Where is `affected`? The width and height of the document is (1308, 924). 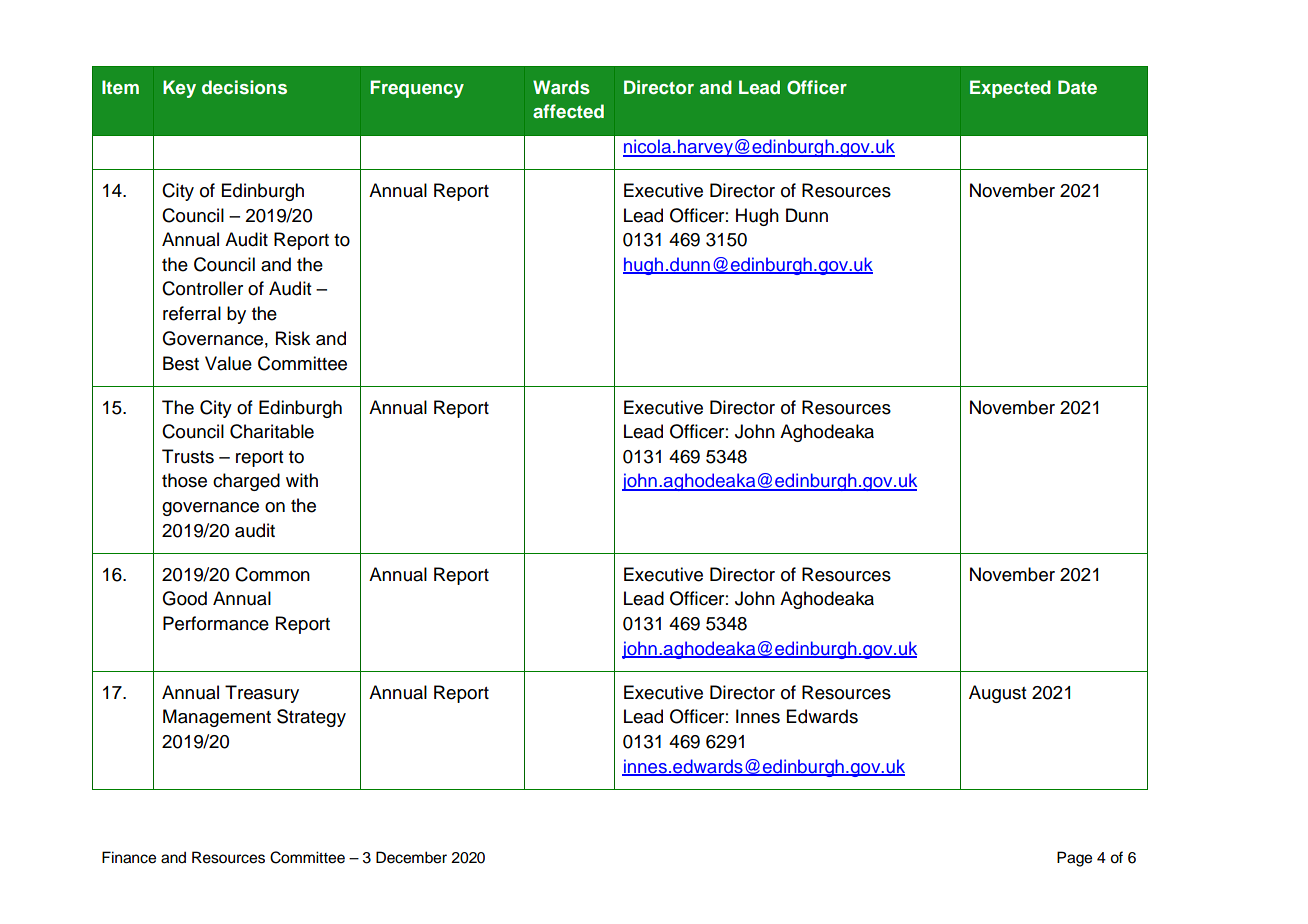 affected is located at coordinates (568, 111).
